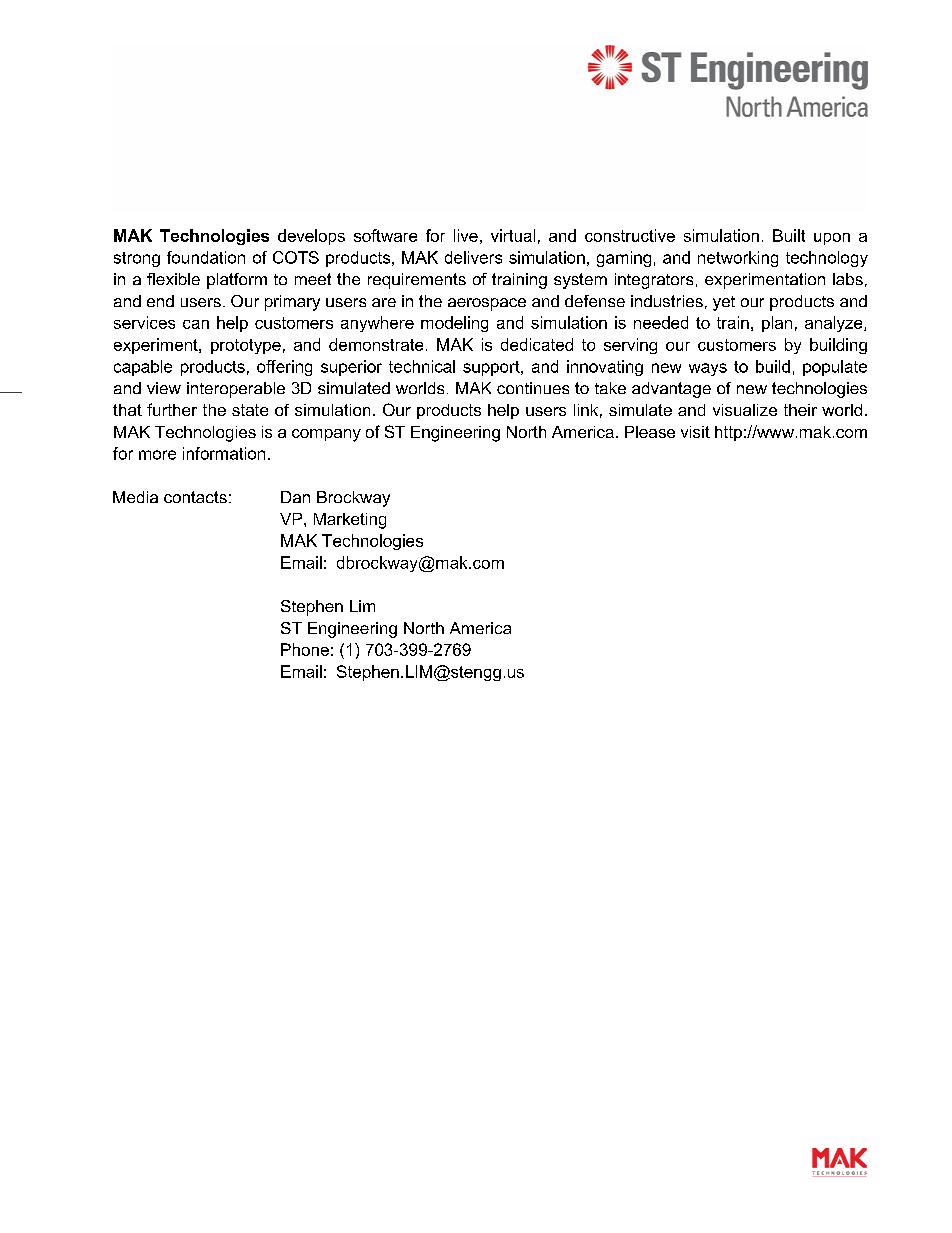 The height and width of the image is (1233, 952). I want to click on company, so click(326, 435).
